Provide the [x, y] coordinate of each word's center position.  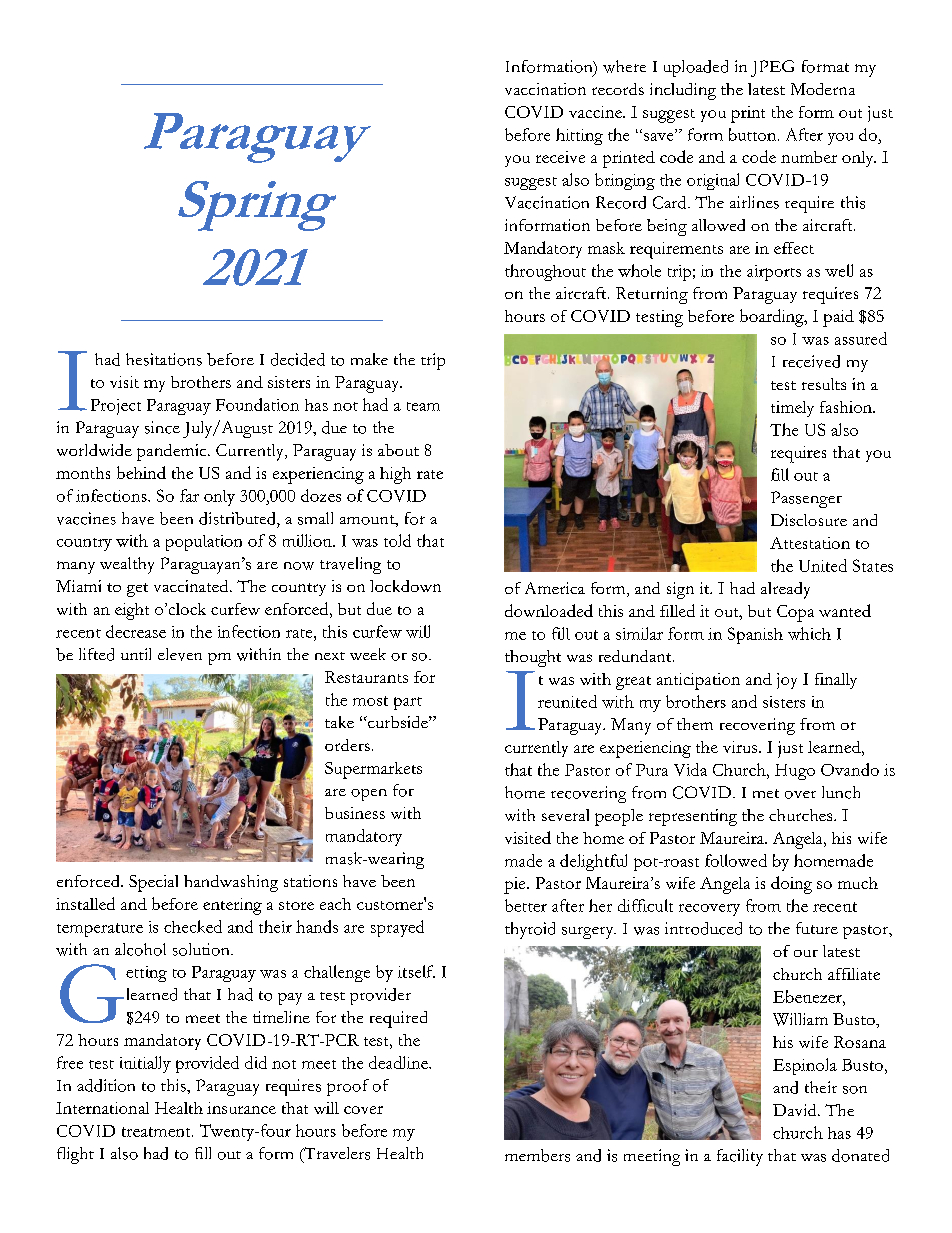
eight [132, 611]
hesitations [164, 359]
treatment [157, 1132]
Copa [795, 613]
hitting [579, 136]
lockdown [405, 586]
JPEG [772, 68]
